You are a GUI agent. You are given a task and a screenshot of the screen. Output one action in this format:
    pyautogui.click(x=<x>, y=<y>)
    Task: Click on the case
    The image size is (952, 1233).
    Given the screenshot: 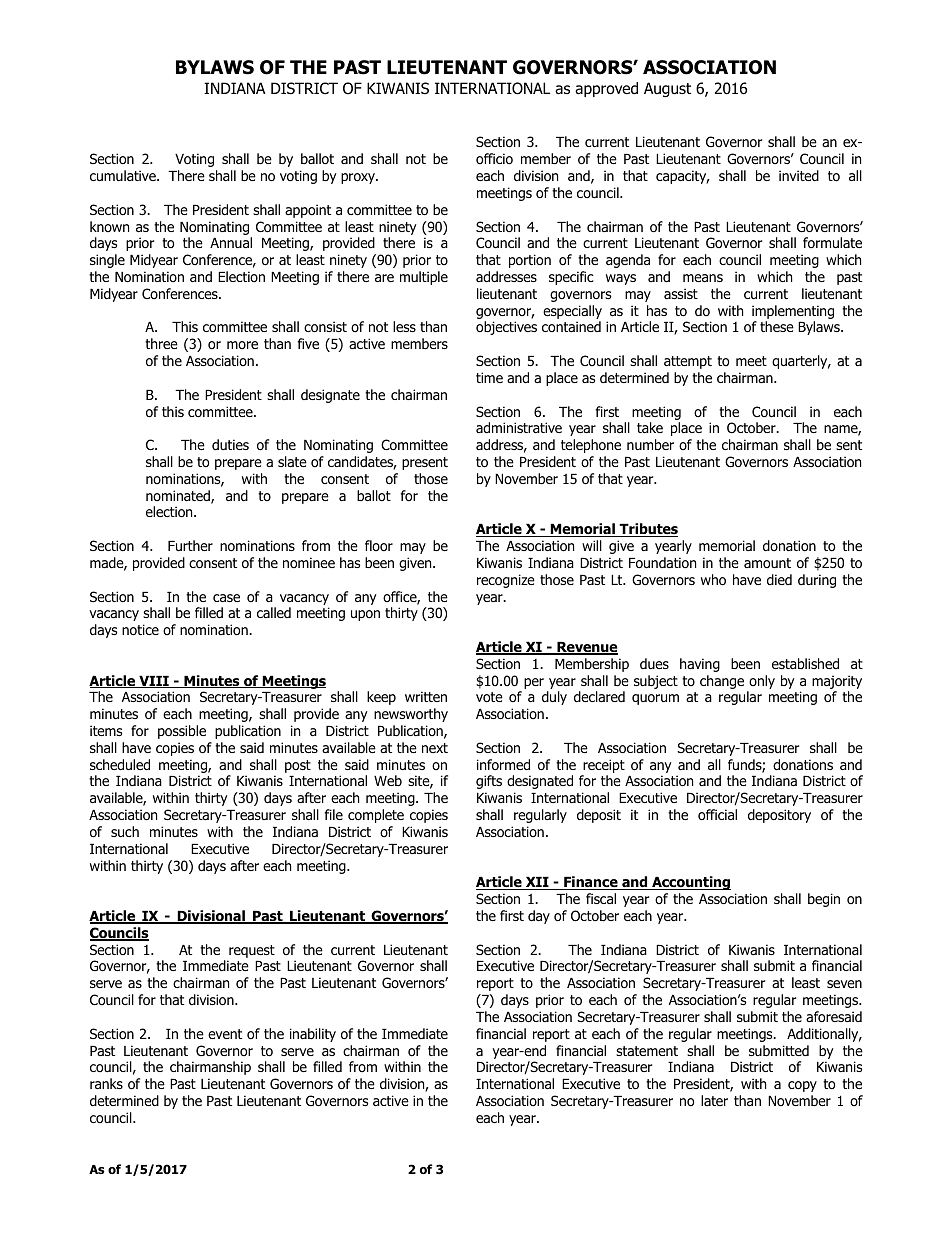 What is the action you would take?
    pyautogui.click(x=226, y=598)
